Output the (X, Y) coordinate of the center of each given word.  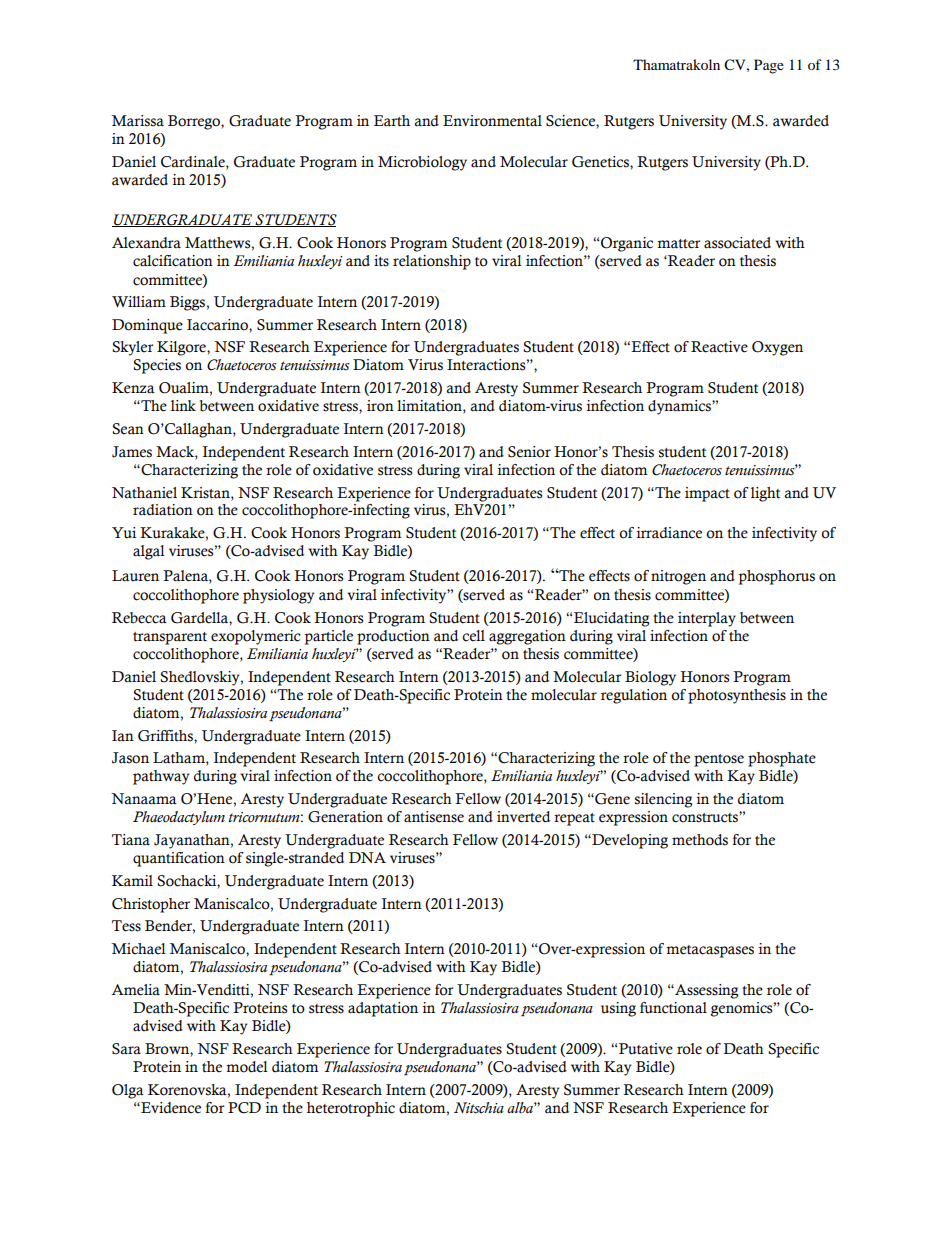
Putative (646, 1049)
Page (769, 66)
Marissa (138, 121)
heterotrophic (351, 1109)
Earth (392, 121)
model (247, 1067)
